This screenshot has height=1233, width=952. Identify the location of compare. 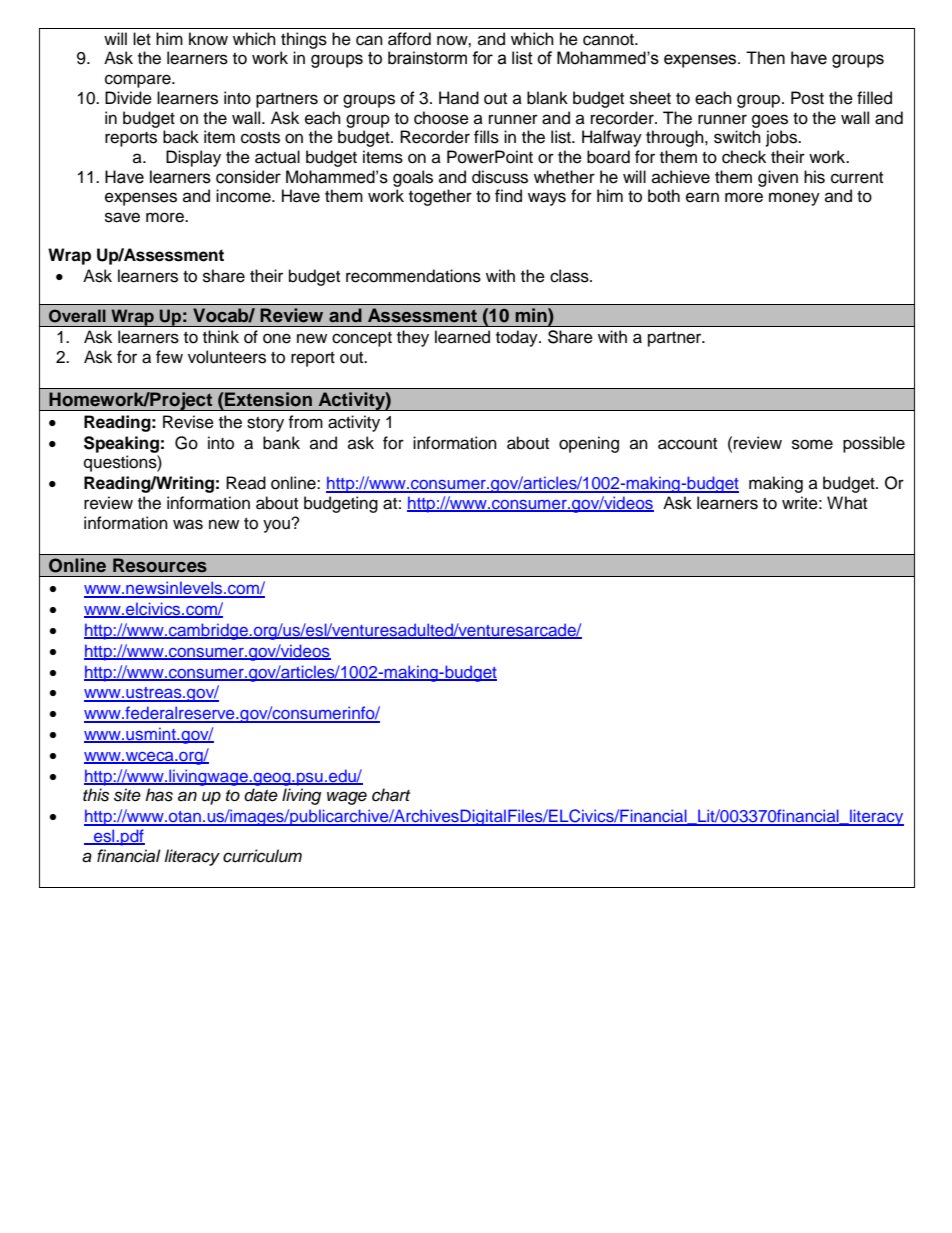
(139, 81).
